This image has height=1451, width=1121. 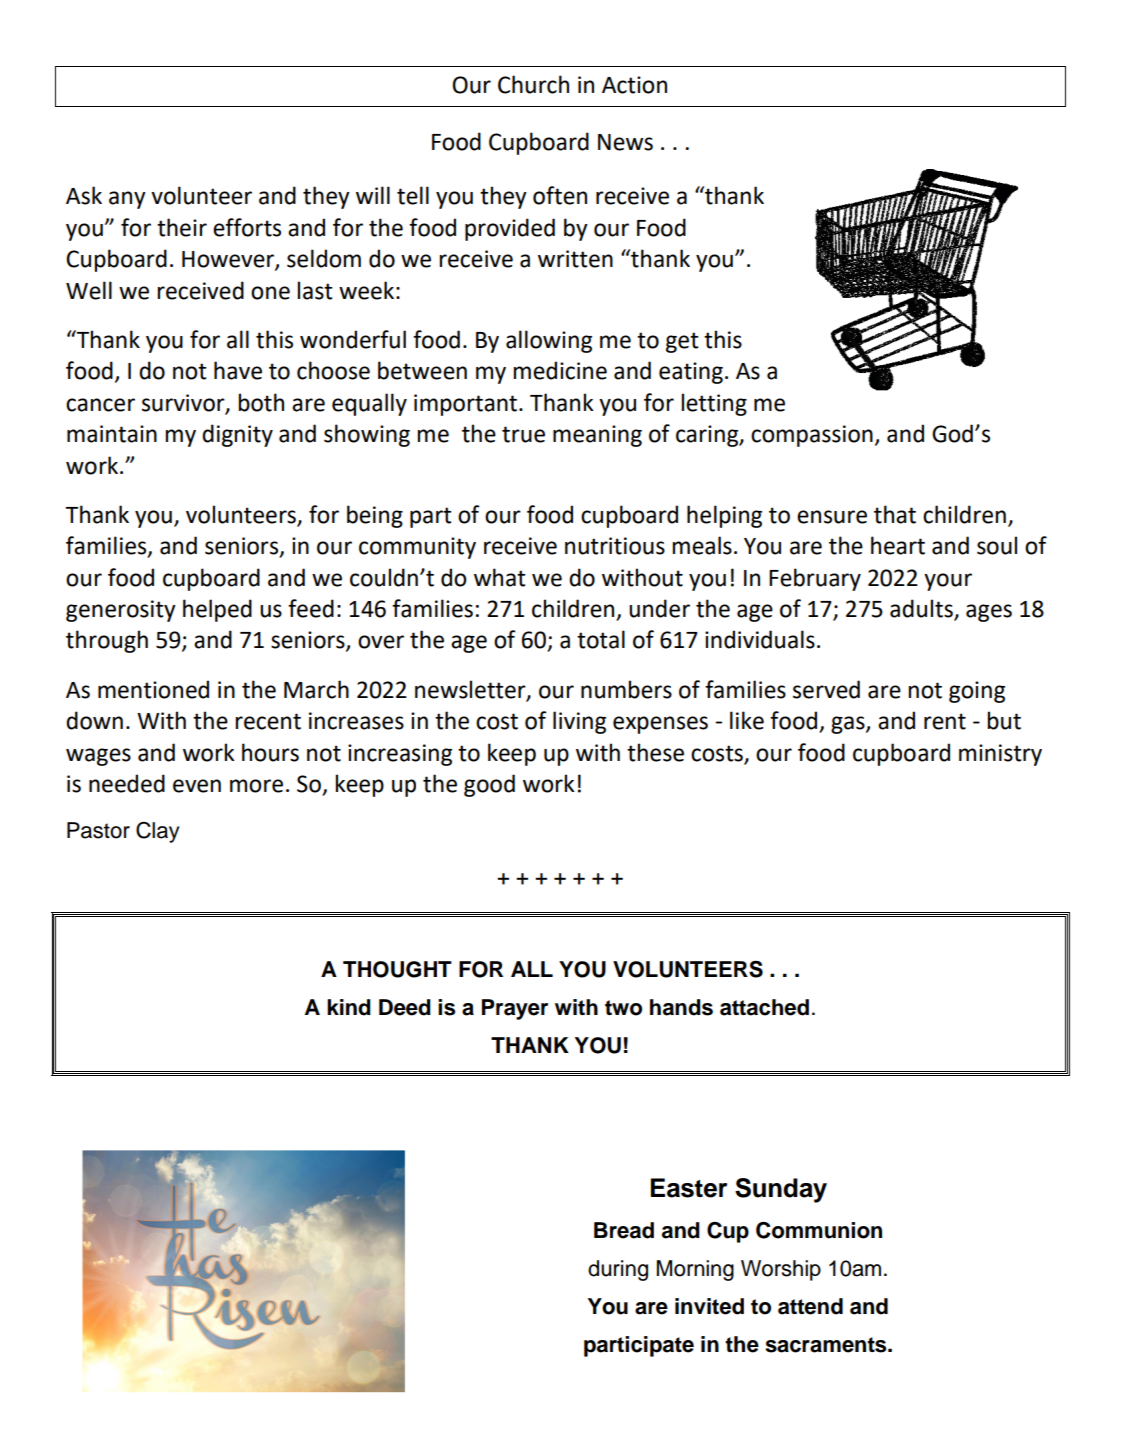 What do you see at coordinates (533, 84) in the image?
I see `Church` at bounding box center [533, 84].
